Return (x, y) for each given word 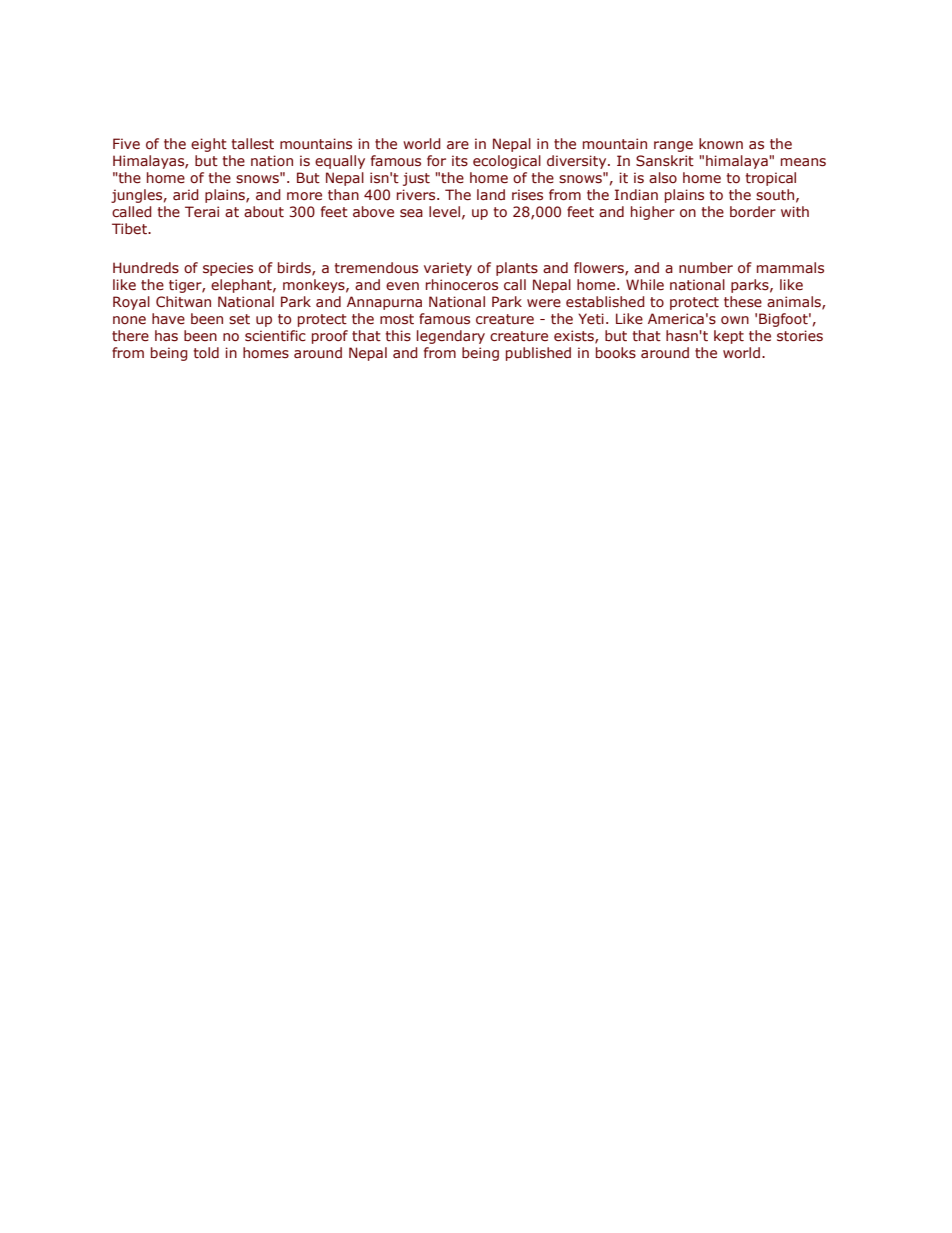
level (444, 211)
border (753, 211)
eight (209, 145)
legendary (451, 337)
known (721, 143)
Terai (202, 211)
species (228, 269)
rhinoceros (462, 284)
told (206, 352)
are (458, 145)
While (645, 284)
